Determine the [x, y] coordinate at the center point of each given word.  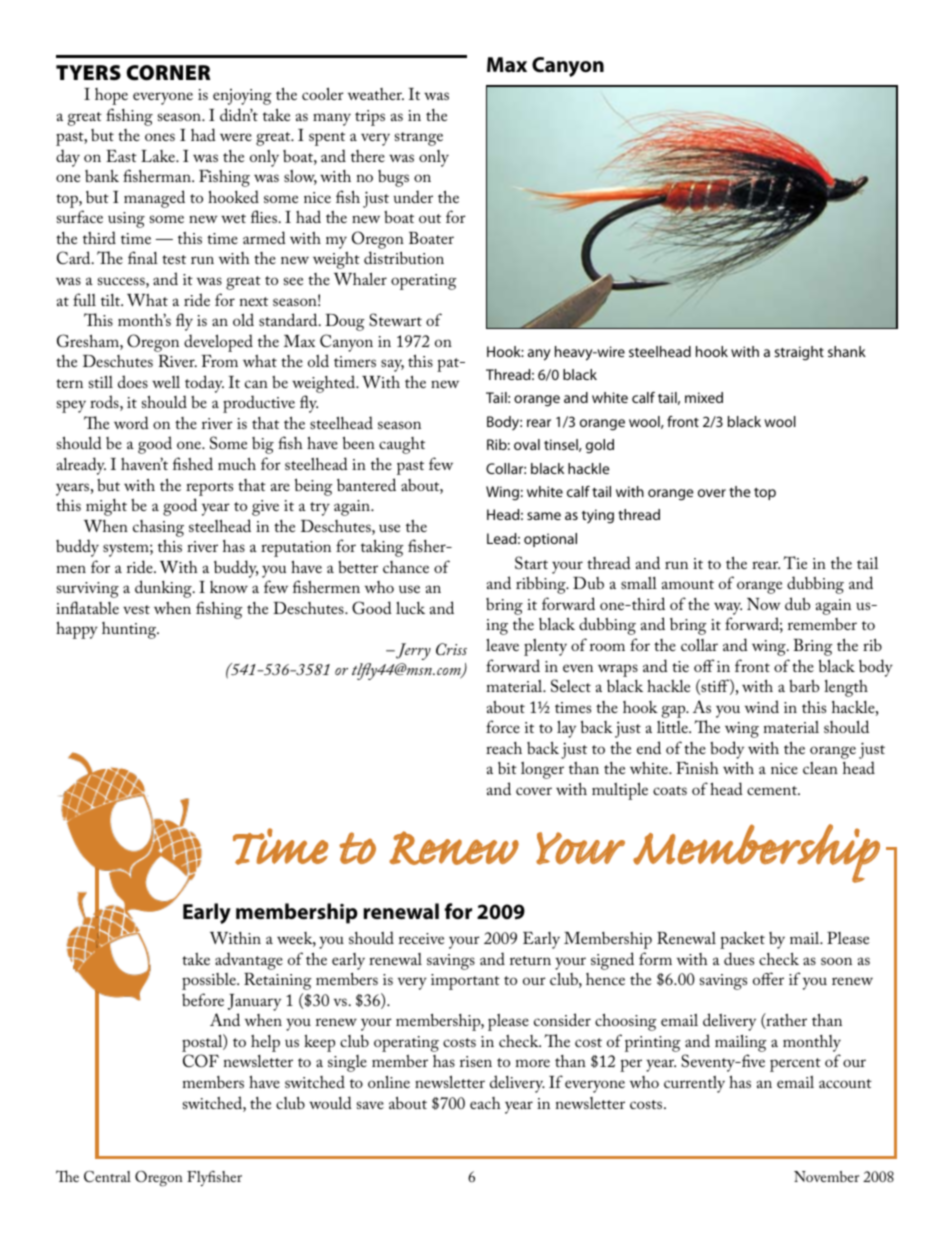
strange [419, 139]
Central [107, 1176]
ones [160, 137]
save [370, 1105]
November [826, 1176]
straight [799, 353]
